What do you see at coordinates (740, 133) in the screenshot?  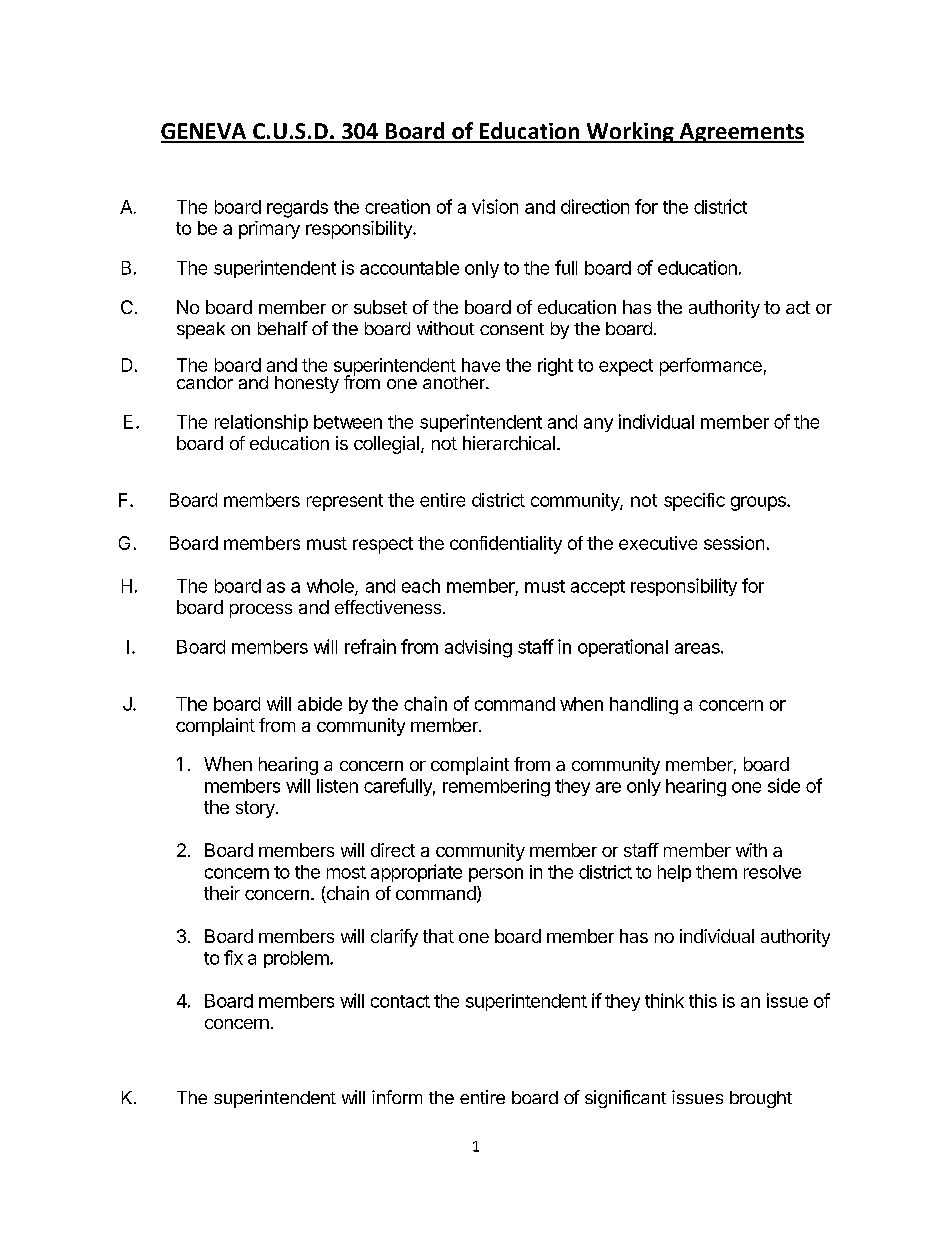 I see `Agreements` at bounding box center [740, 133].
